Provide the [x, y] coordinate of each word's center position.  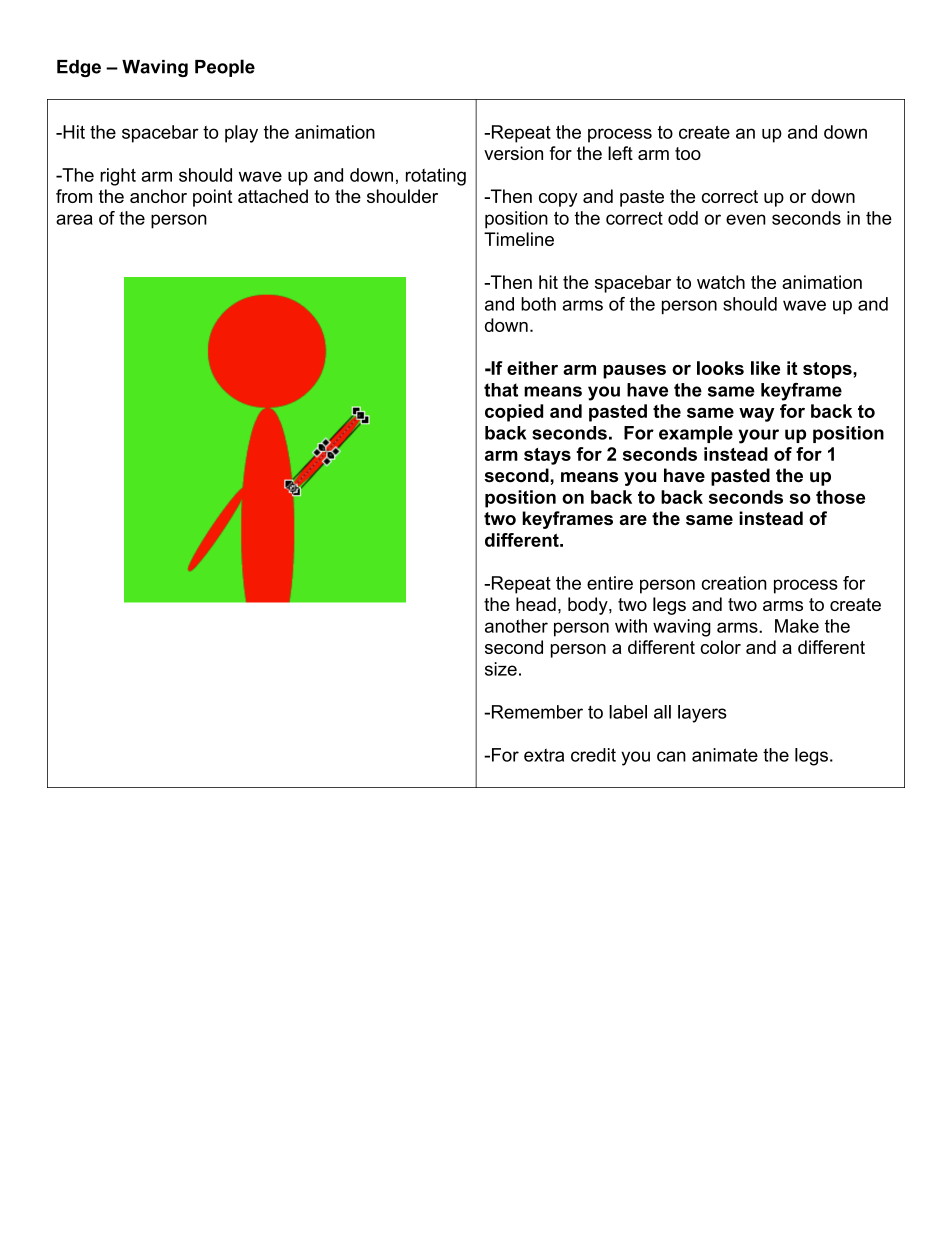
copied [514, 413]
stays [547, 456]
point [212, 198]
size [501, 669]
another [516, 626]
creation [734, 583]
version [513, 153]
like [765, 368]
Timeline [519, 239]
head [536, 604]
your [759, 436]
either [532, 368]
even [745, 219]
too [688, 153]
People [225, 68]
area [74, 219]
